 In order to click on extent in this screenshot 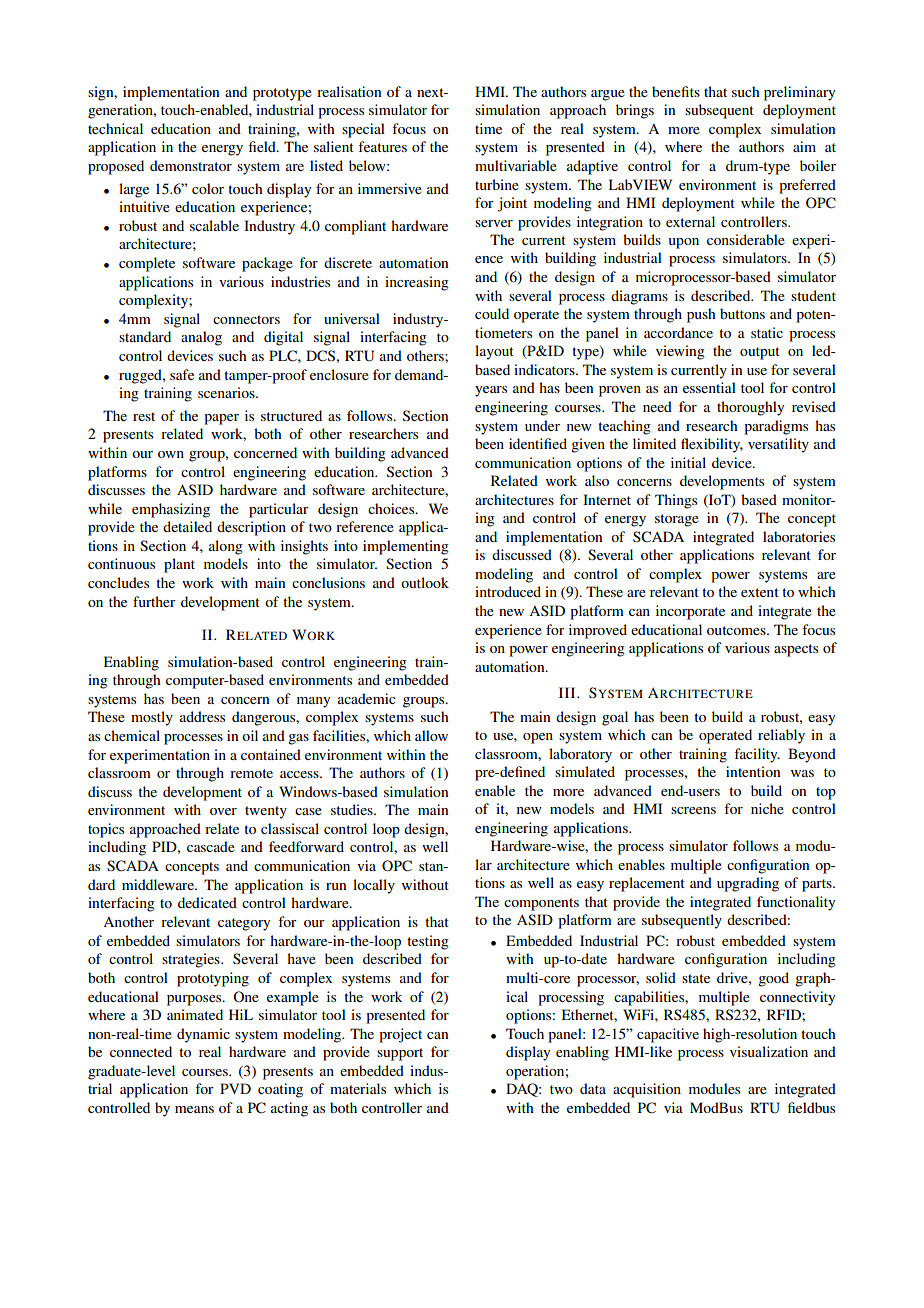, I will do `click(760, 592)`.
